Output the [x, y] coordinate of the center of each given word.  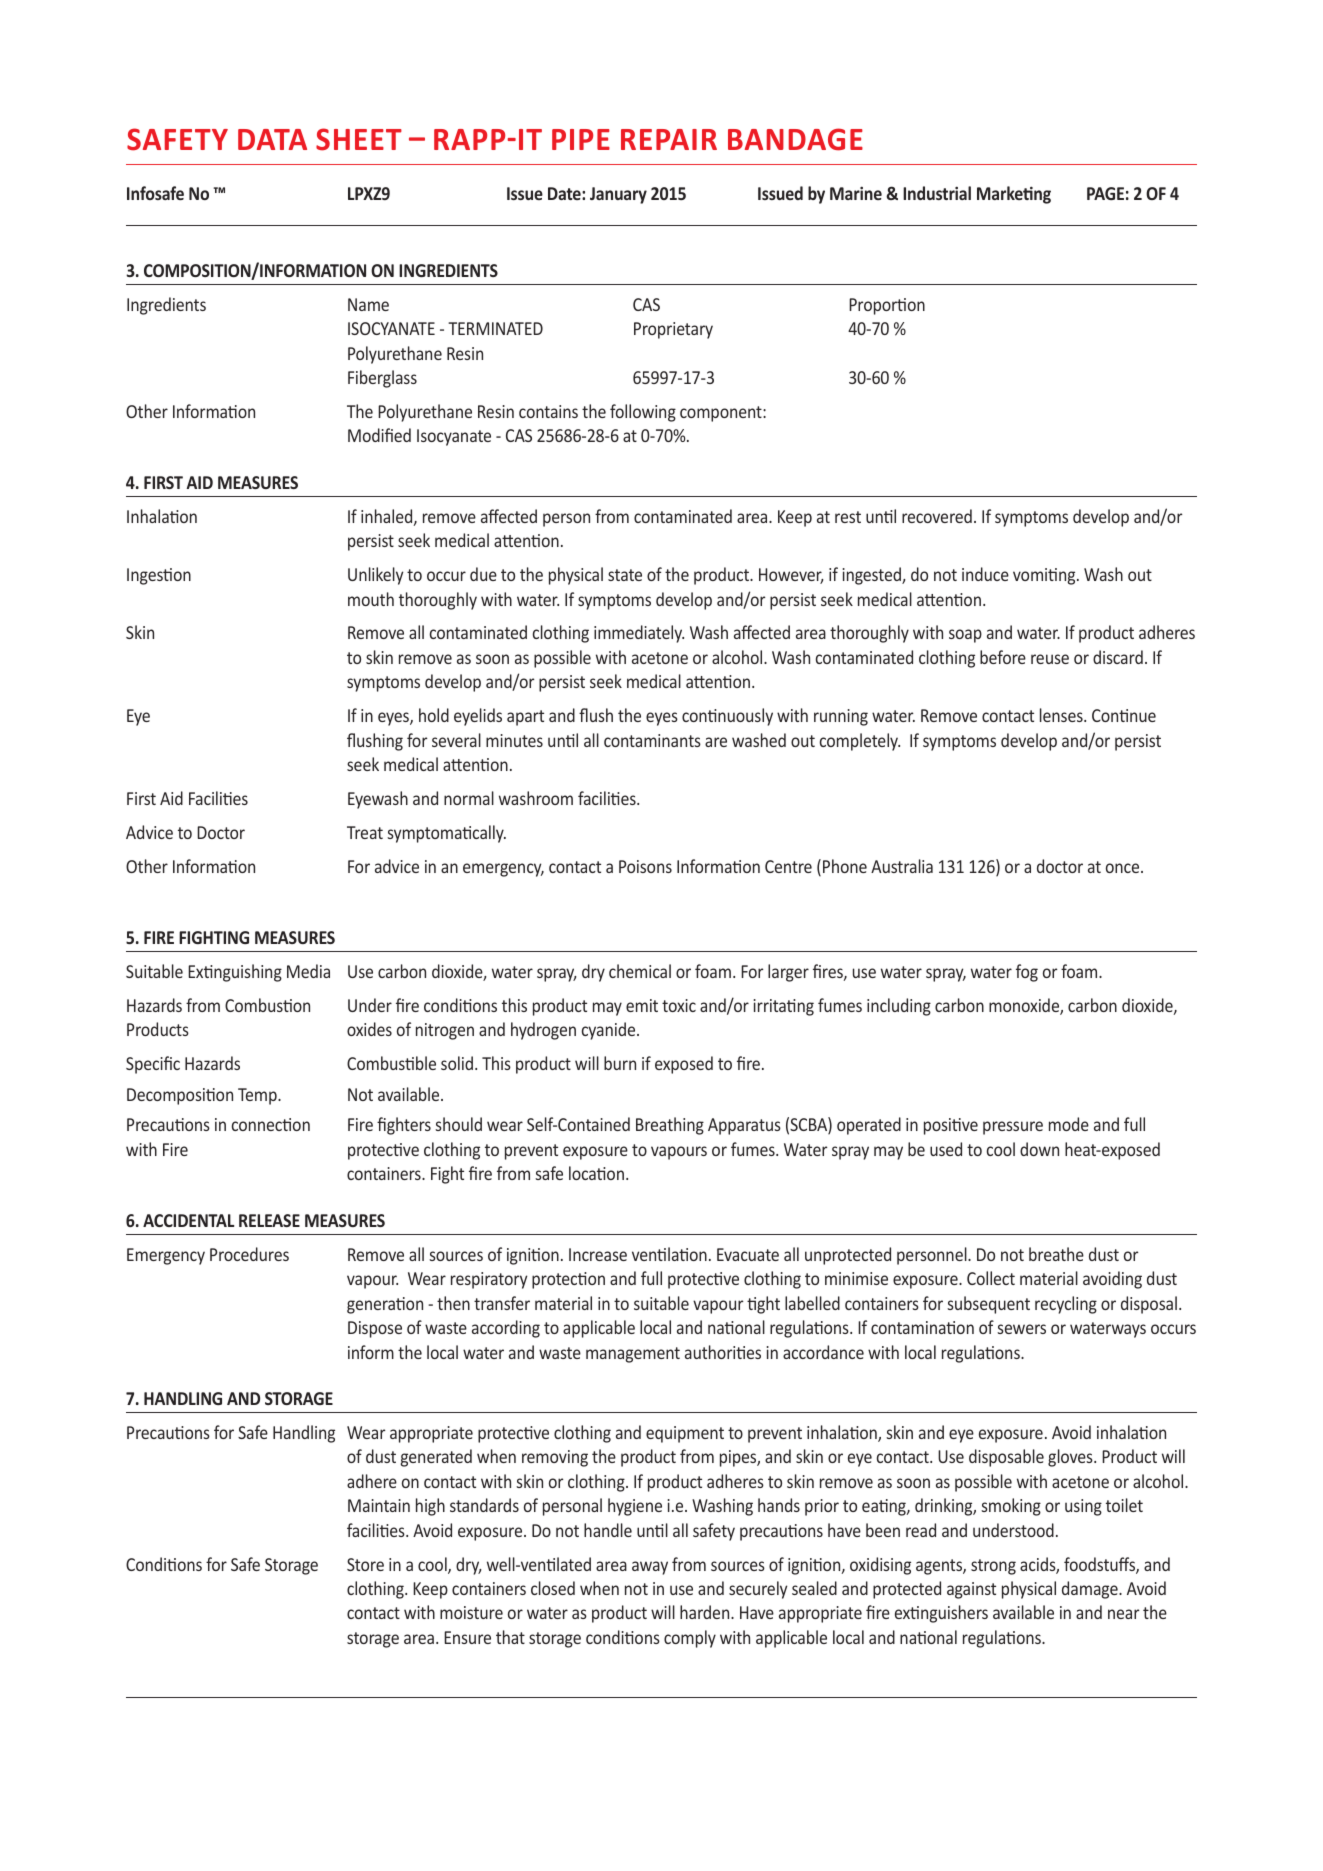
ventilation [669, 1254]
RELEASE [269, 1220]
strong [993, 1567]
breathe [1056, 1254]
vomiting [1045, 576]
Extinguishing [235, 973]
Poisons [645, 866]
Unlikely [375, 576]
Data [272, 139]
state [625, 575]
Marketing [1014, 195]
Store [365, 1564]
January [618, 195]
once [1124, 868]
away [650, 1568]
